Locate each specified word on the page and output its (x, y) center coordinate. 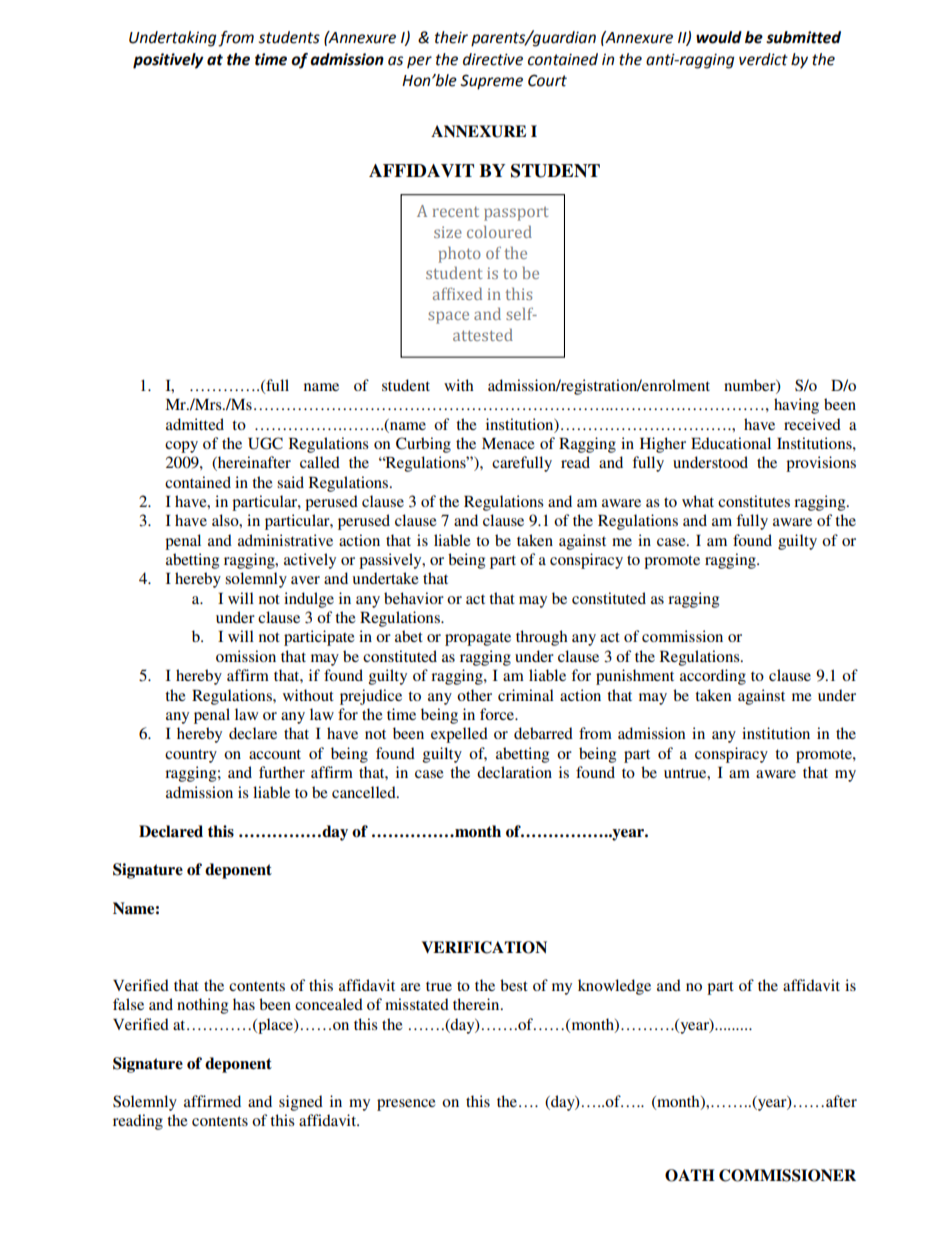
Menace (508, 443)
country (191, 756)
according (713, 677)
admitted (195, 424)
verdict (763, 59)
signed (301, 1103)
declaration (514, 772)
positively (168, 61)
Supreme (491, 82)
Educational (731, 443)
